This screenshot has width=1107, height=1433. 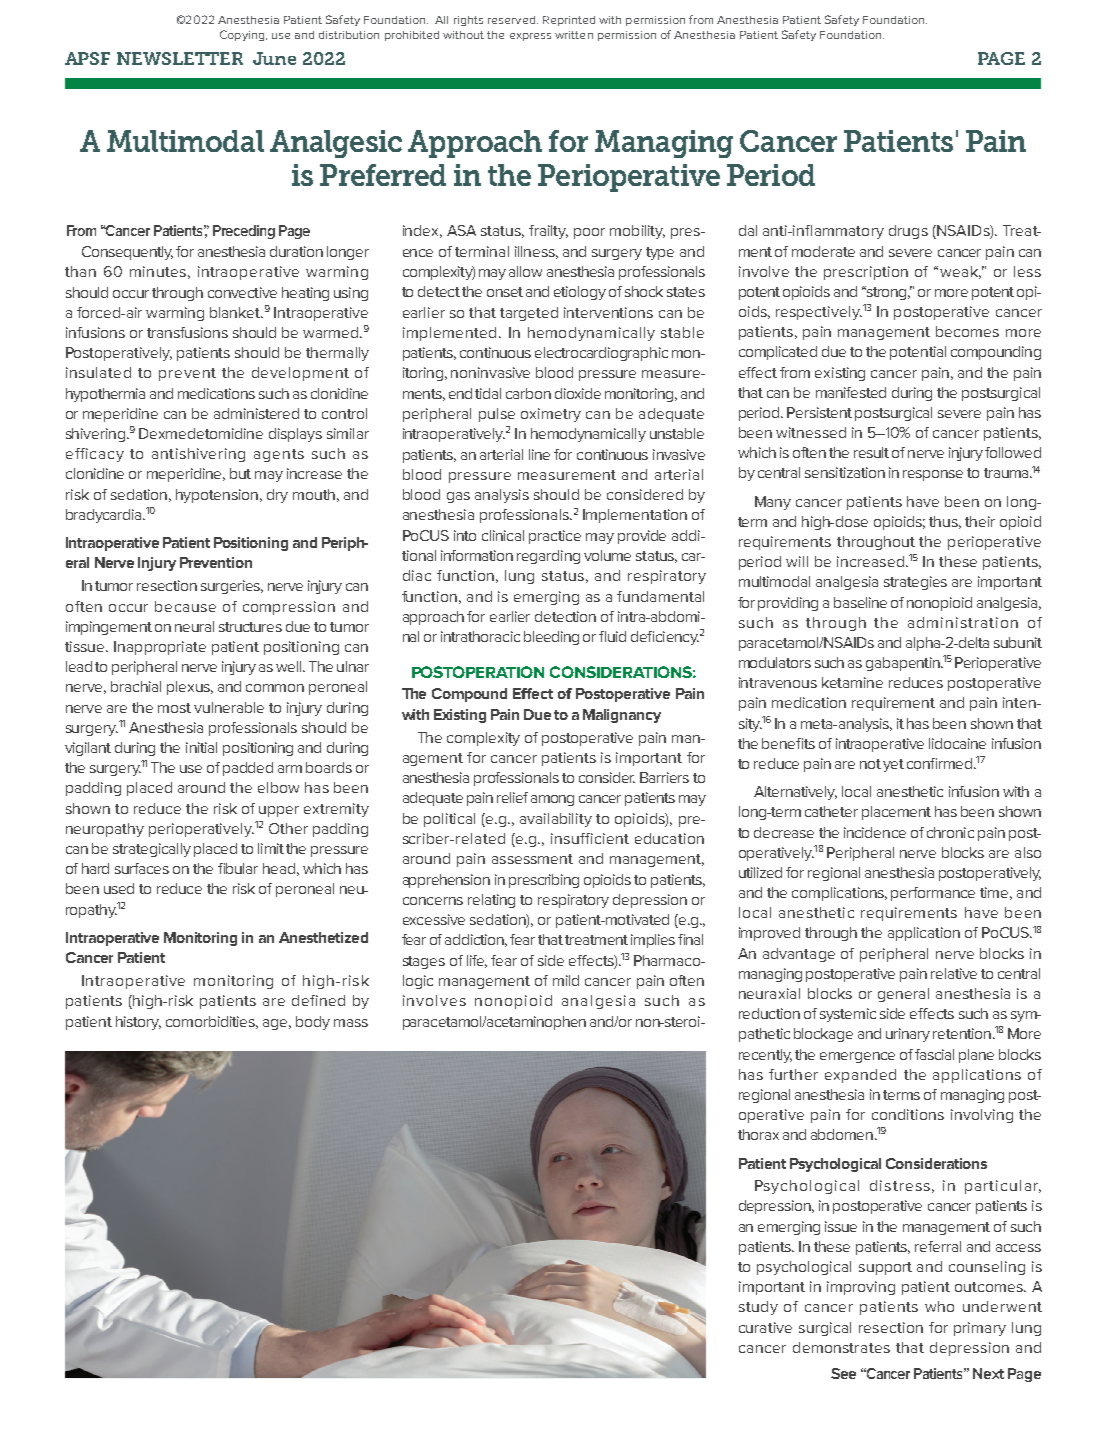 I want to click on drugs, so click(x=908, y=232).
